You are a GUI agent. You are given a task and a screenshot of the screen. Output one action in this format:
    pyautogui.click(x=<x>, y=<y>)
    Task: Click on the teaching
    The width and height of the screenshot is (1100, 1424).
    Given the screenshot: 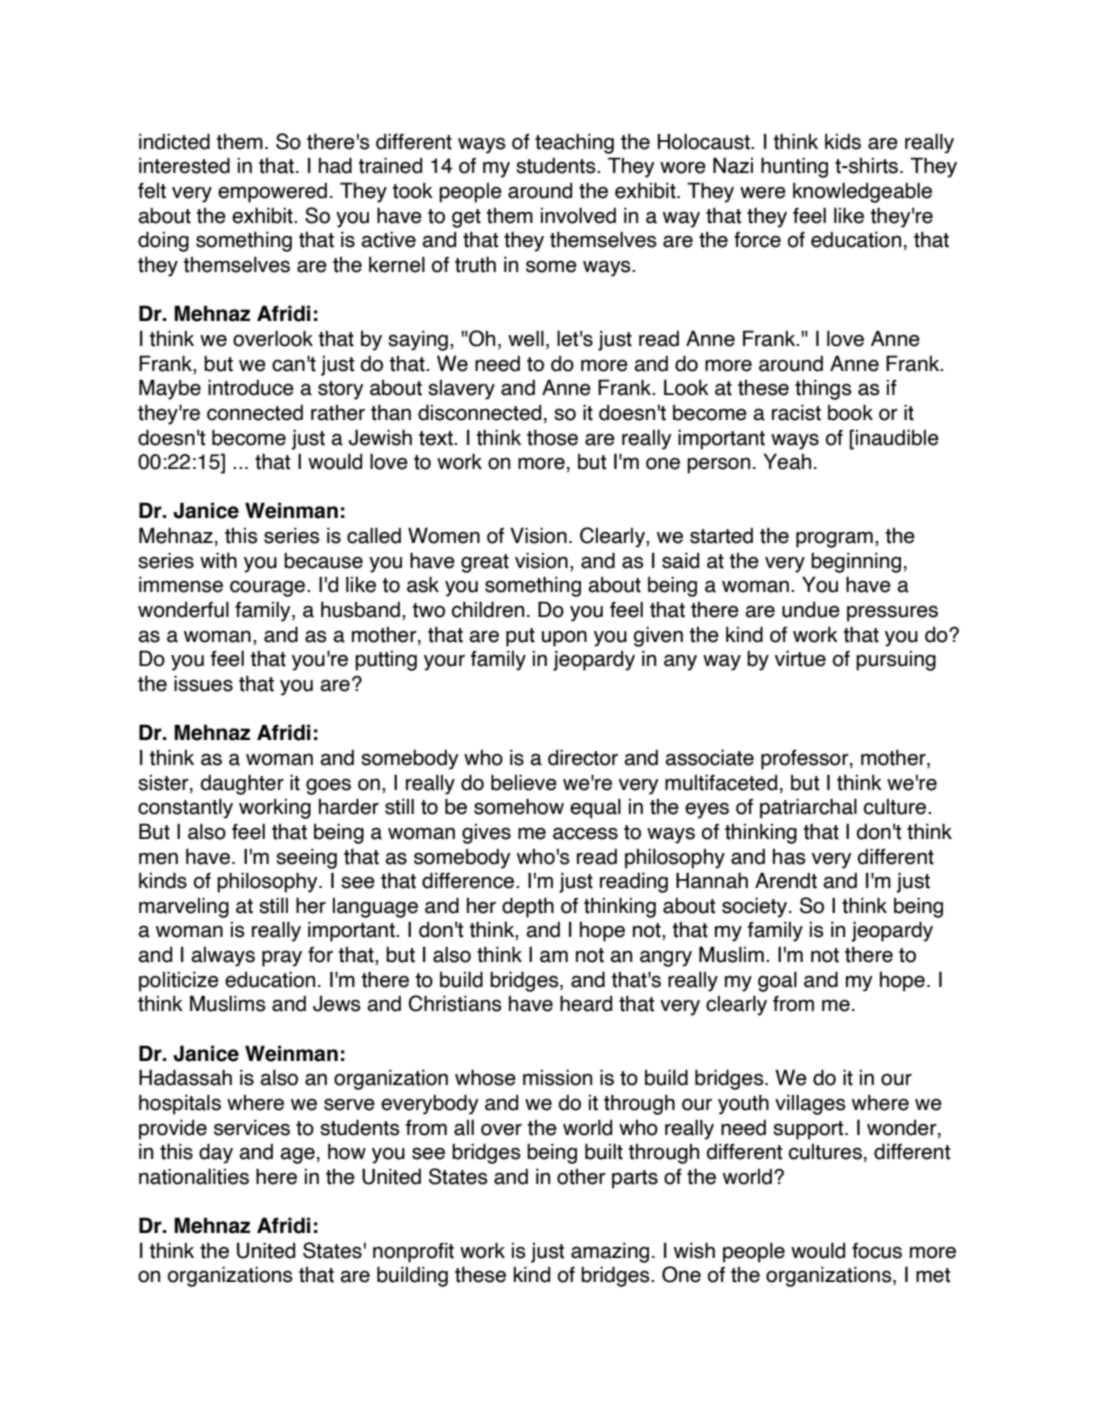 What is the action you would take?
    pyautogui.click(x=574, y=143)
